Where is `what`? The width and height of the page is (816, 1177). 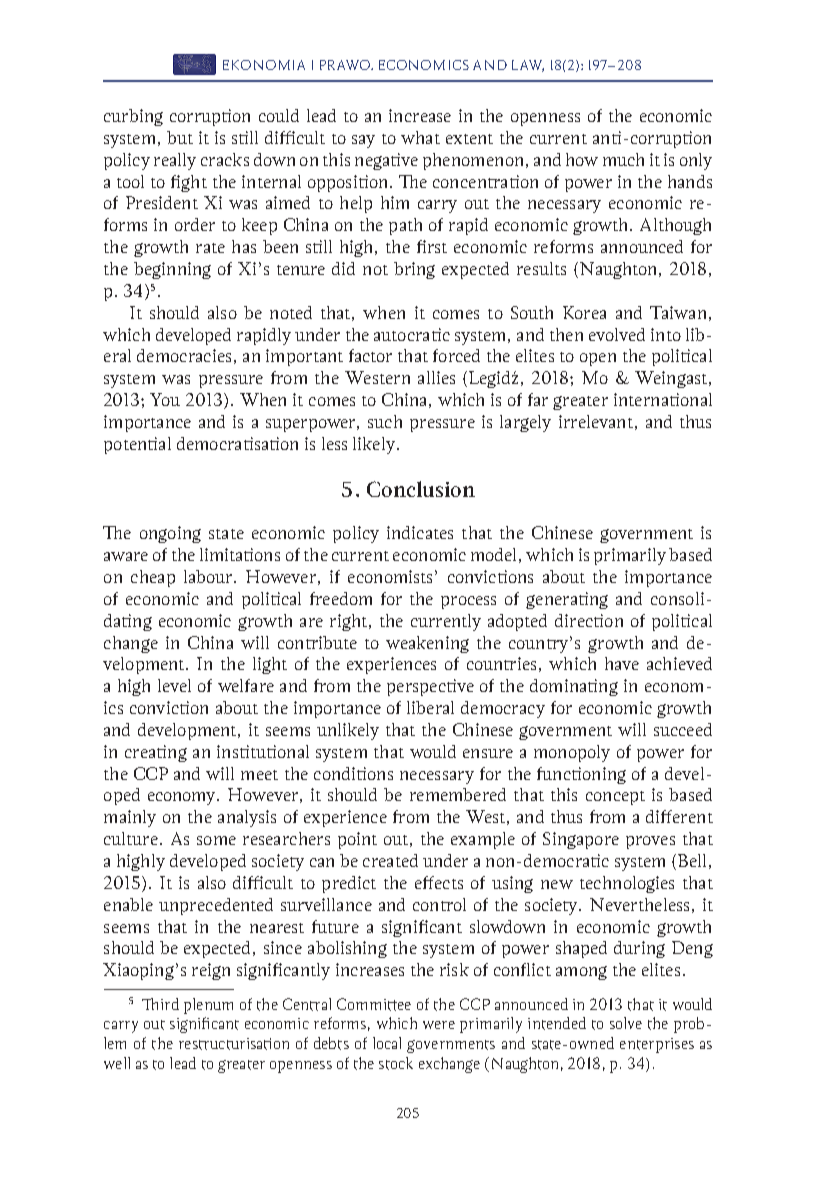 what is located at coordinates (420, 137).
